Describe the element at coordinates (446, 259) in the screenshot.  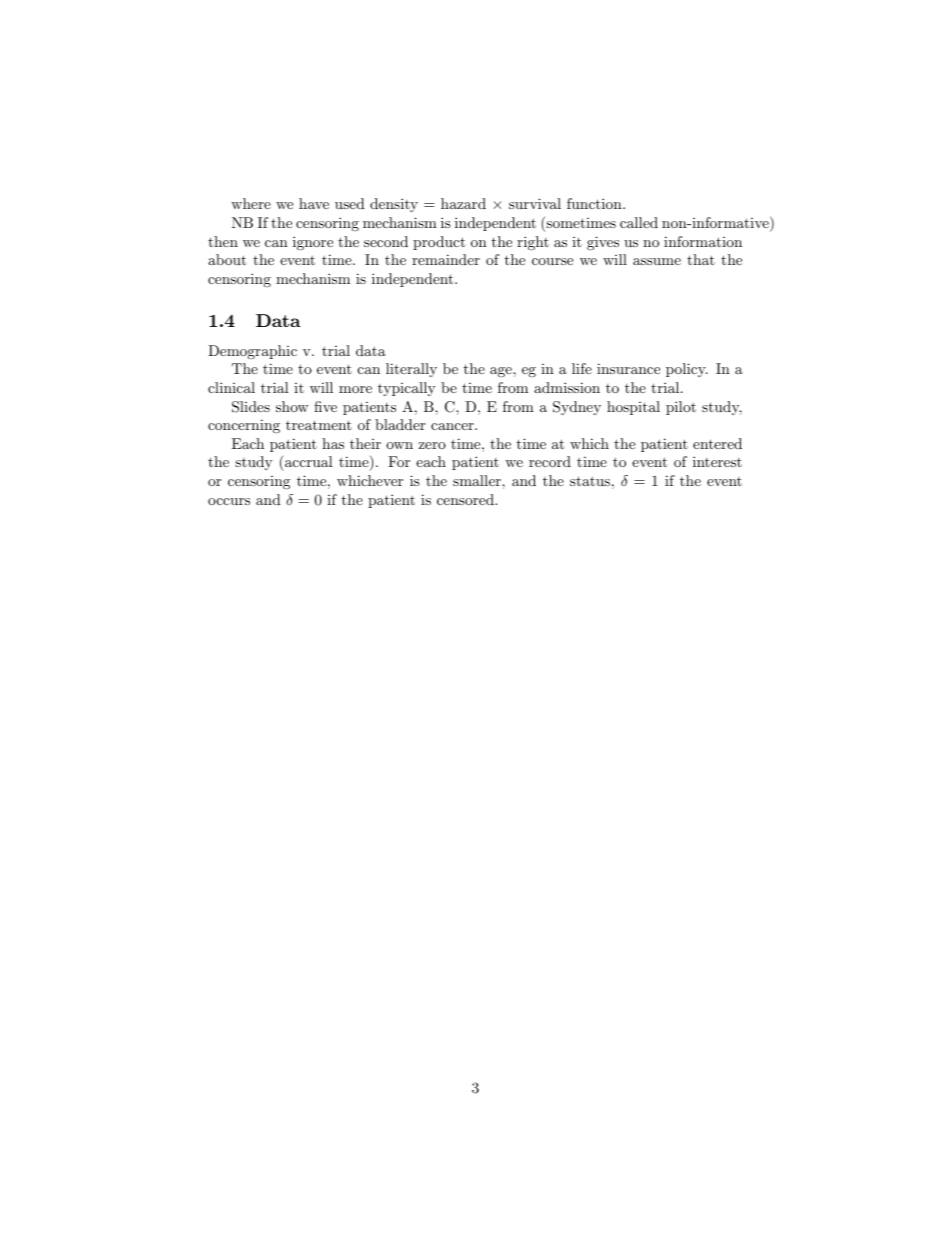
I see `remainder` at that location.
